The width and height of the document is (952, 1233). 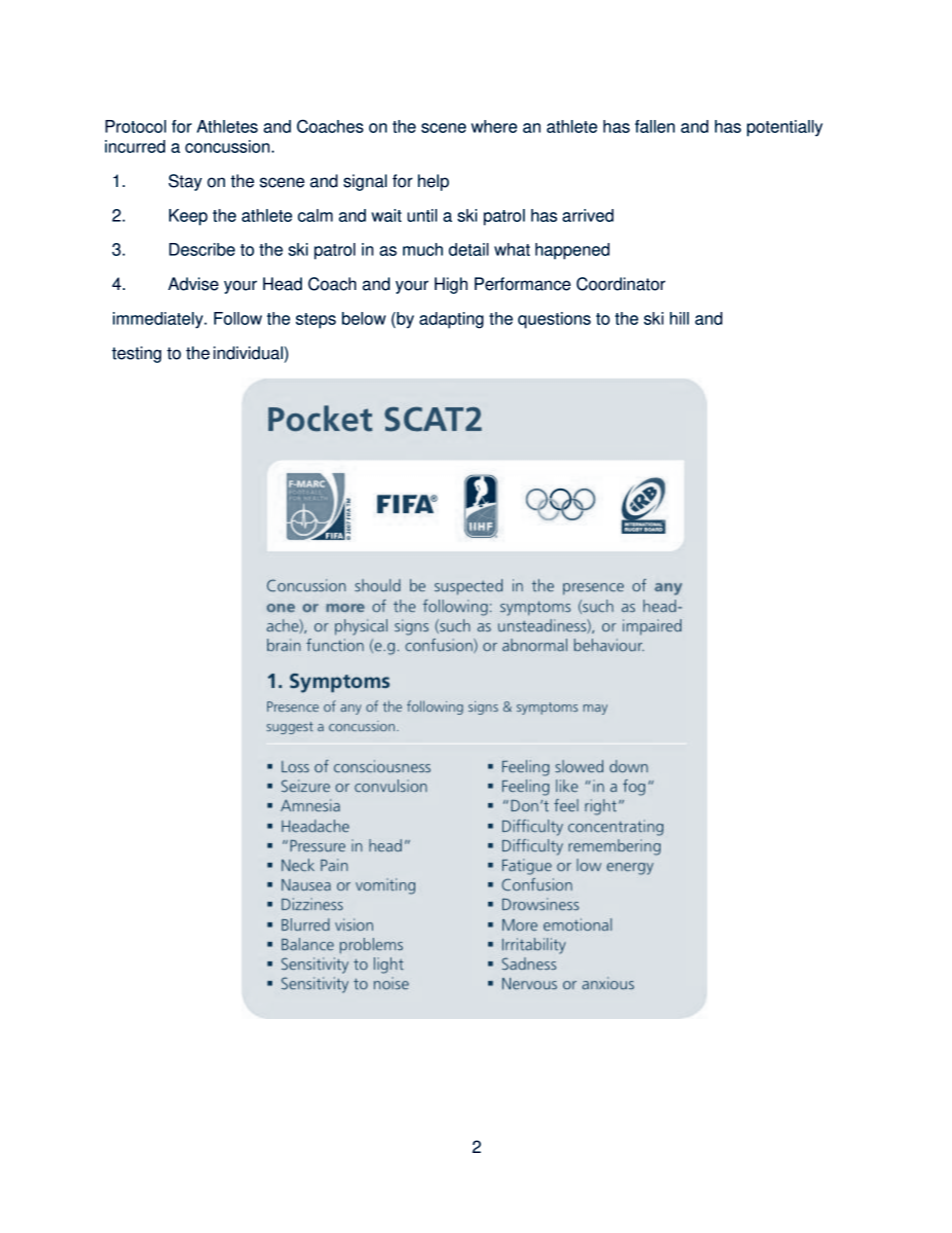 What do you see at coordinates (620, 284) in the document?
I see `Coordinator` at bounding box center [620, 284].
